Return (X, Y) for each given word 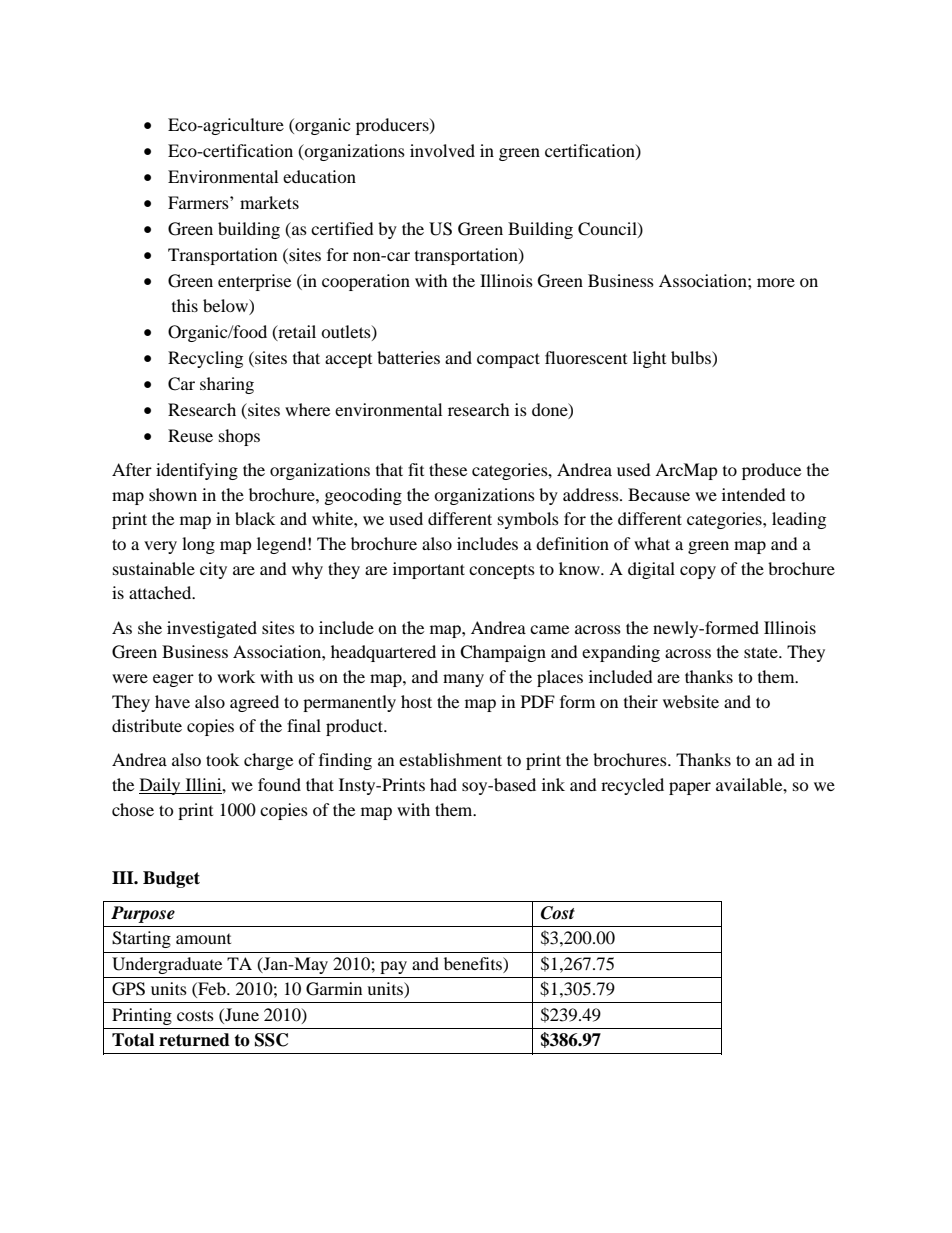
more (776, 282)
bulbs (692, 357)
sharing (227, 385)
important (429, 570)
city (213, 570)
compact (508, 360)
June (241, 1014)
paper (690, 788)
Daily (161, 786)
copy (698, 572)
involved (442, 150)
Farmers (199, 202)
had (443, 784)
